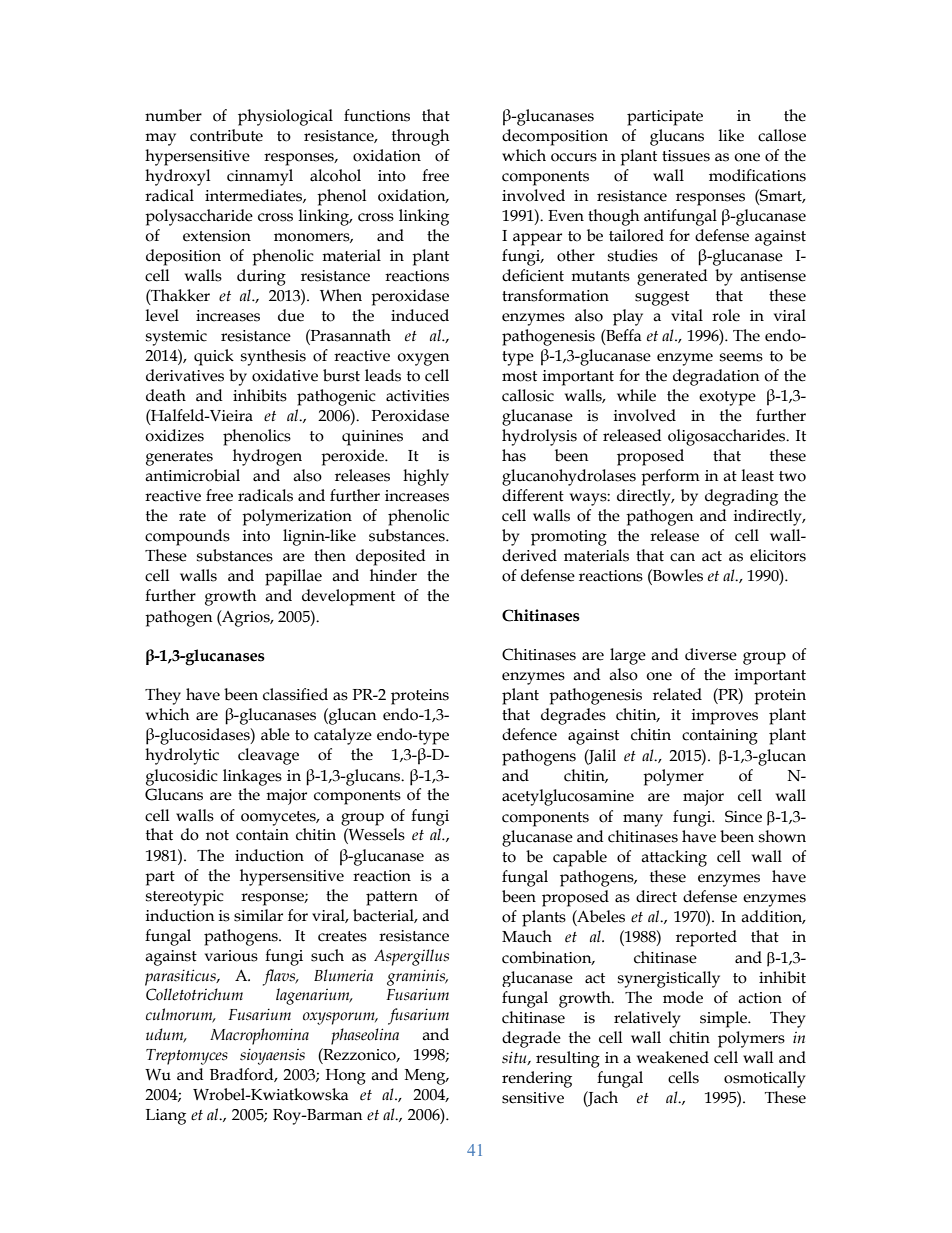 Image resolution: width=952 pixels, height=1233 pixels. What do you see at coordinates (293, 577) in the screenshot?
I see `papillae` at bounding box center [293, 577].
